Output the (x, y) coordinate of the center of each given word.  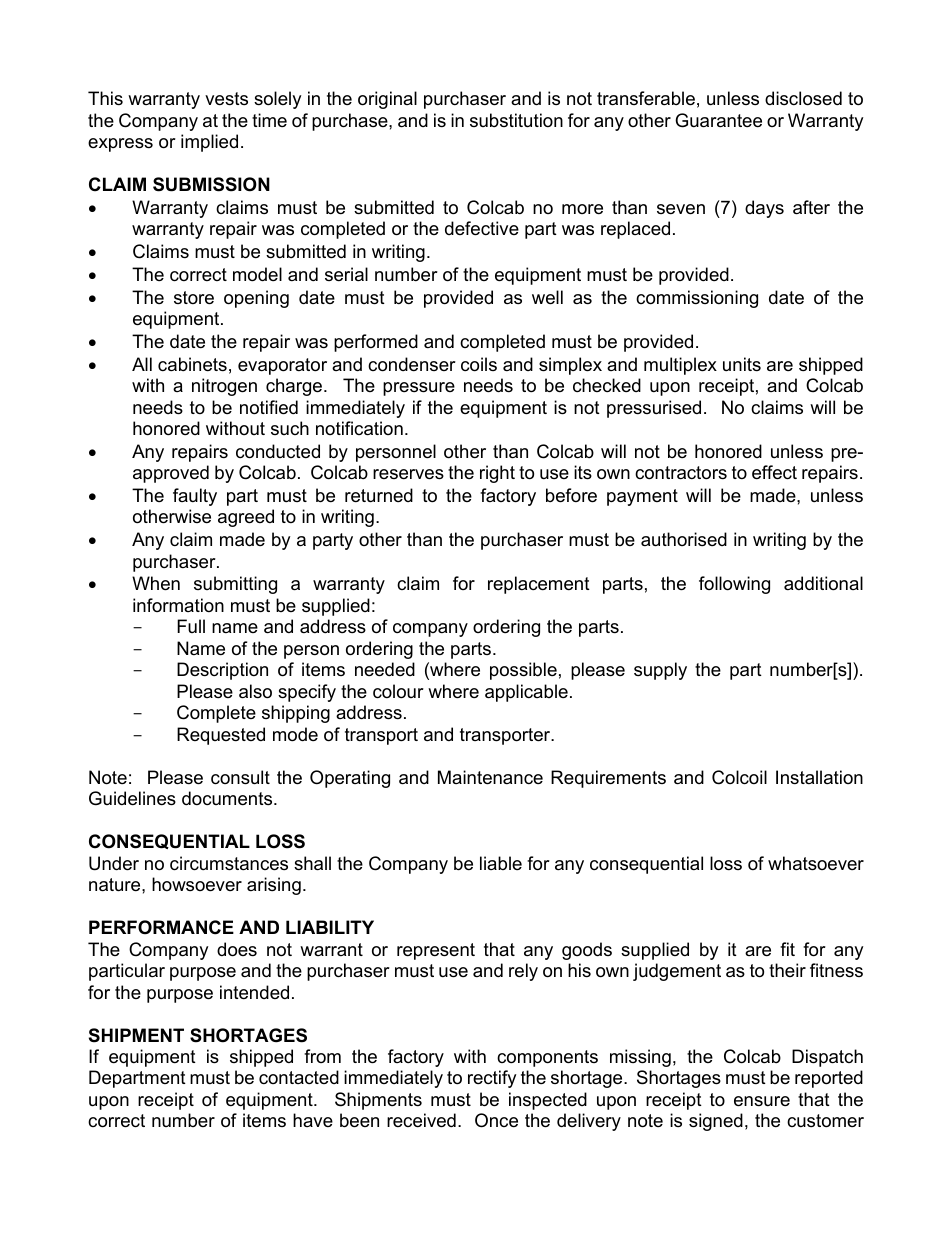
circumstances (229, 863)
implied (209, 143)
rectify (492, 1079)
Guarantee (718, 120)
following (734, 585)
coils (479, 364)
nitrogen (224, 387)
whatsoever (816, 863)
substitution (516, 120)
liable (501, 863)
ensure (762, 1101)
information (178, 605)
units (742, 364)
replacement (539, 585)
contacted (299, 1077)
